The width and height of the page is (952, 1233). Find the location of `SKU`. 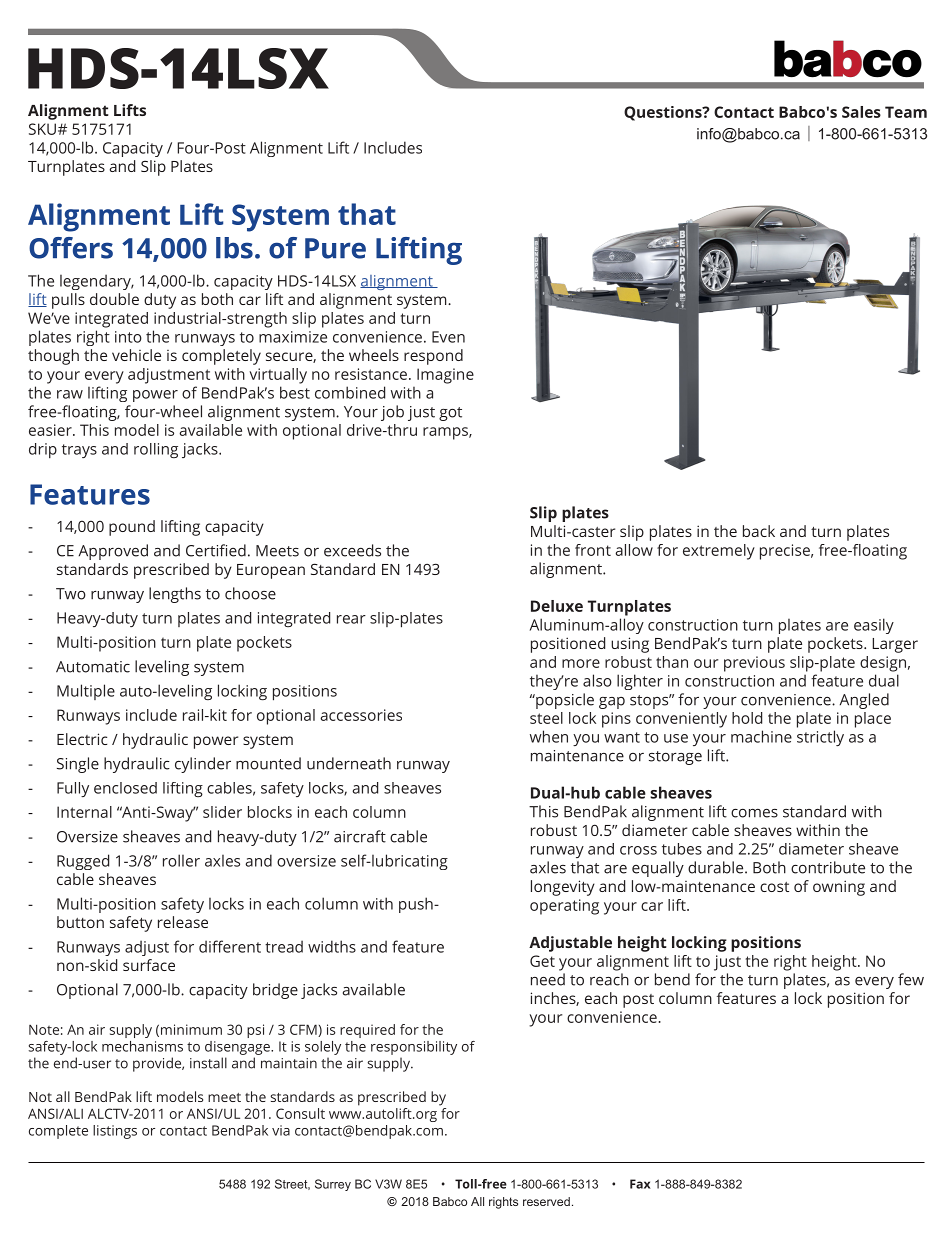

SKU is located at coordinates (42, 129).
